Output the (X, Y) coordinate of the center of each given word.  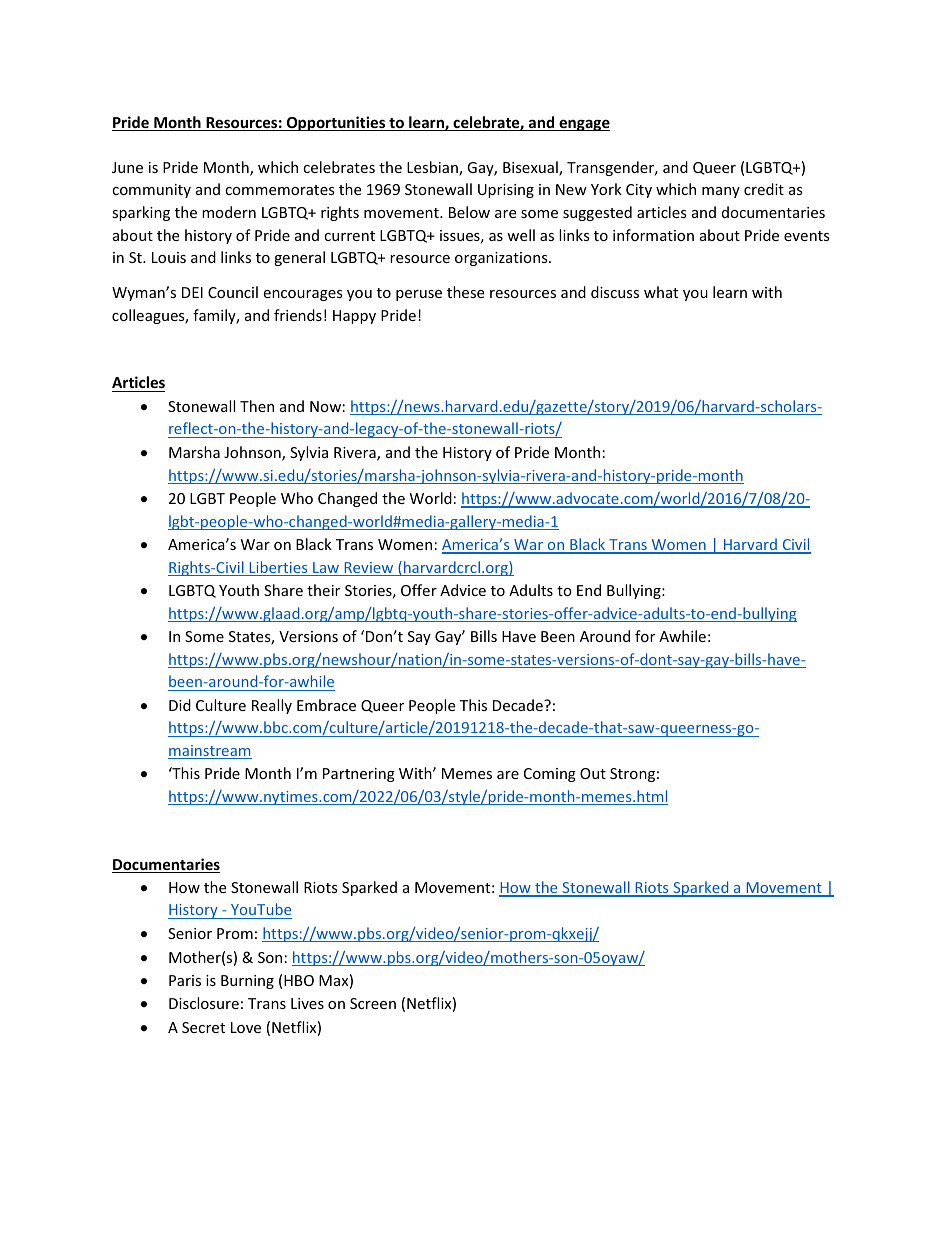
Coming (550, 775)
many (721, 192)
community (151, 191)
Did (180, 705)
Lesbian (433, 168)
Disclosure (204, 1003)
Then (257, 406)
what (661, 292)
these (465, 292)
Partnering (359, 775)
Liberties (278, 568)
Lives (307, 1003)
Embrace (326, 705)
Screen (373, 1003)
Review (369, 569)
